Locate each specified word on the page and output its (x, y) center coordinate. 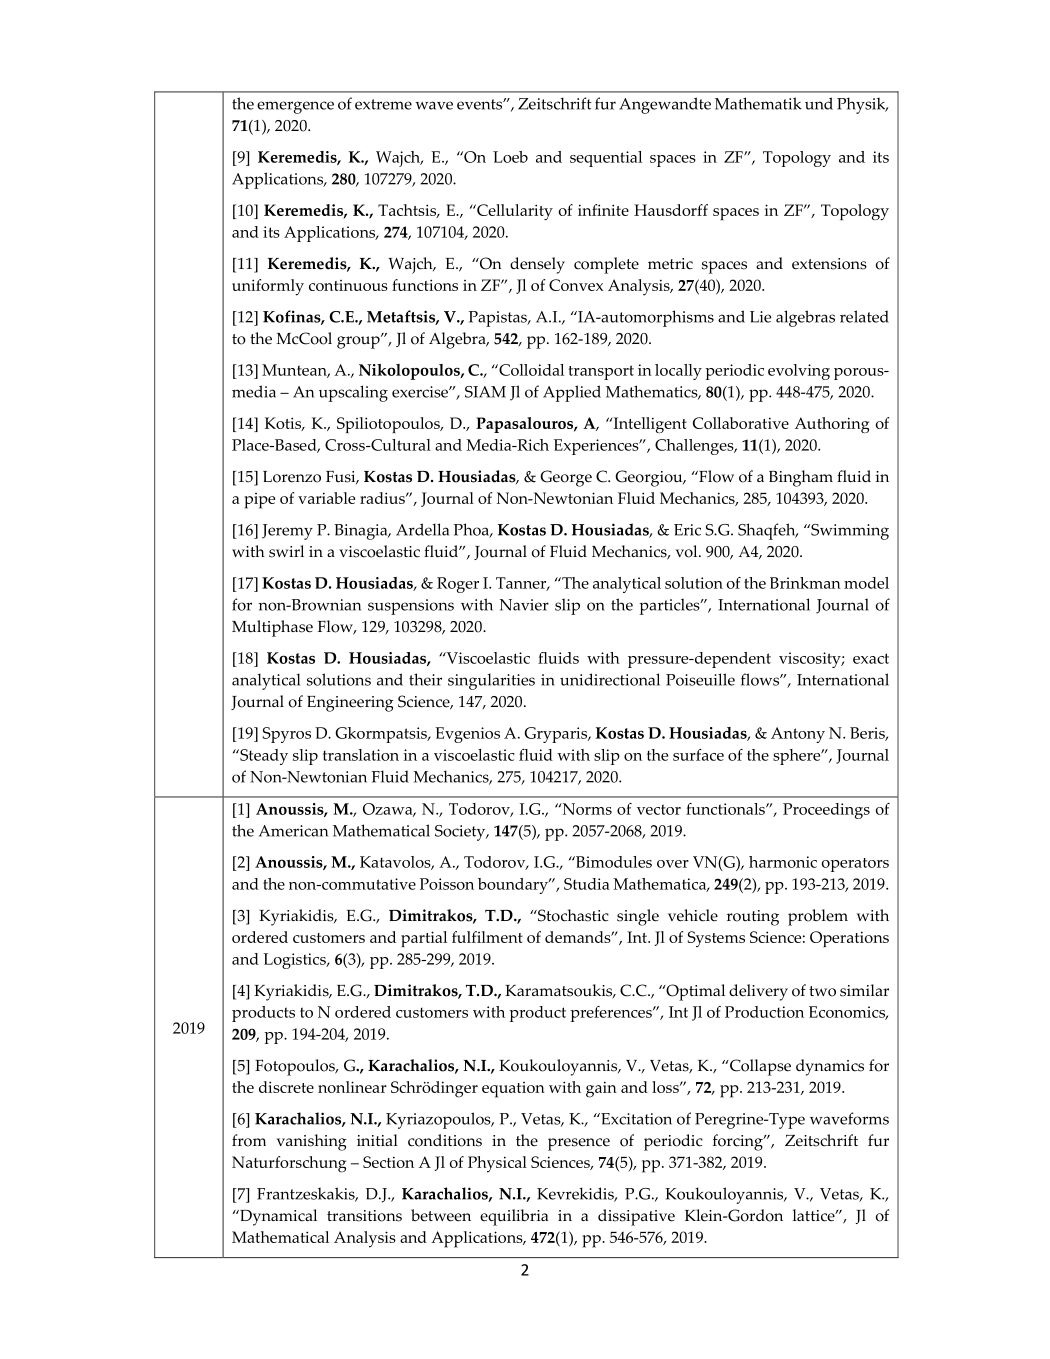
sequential (606, 159)
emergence (295, 107)
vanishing (312, 1142)
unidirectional (610, 679)
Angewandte (665, 105)
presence (579, 1144)
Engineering (350, 704)
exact (871, 658)
